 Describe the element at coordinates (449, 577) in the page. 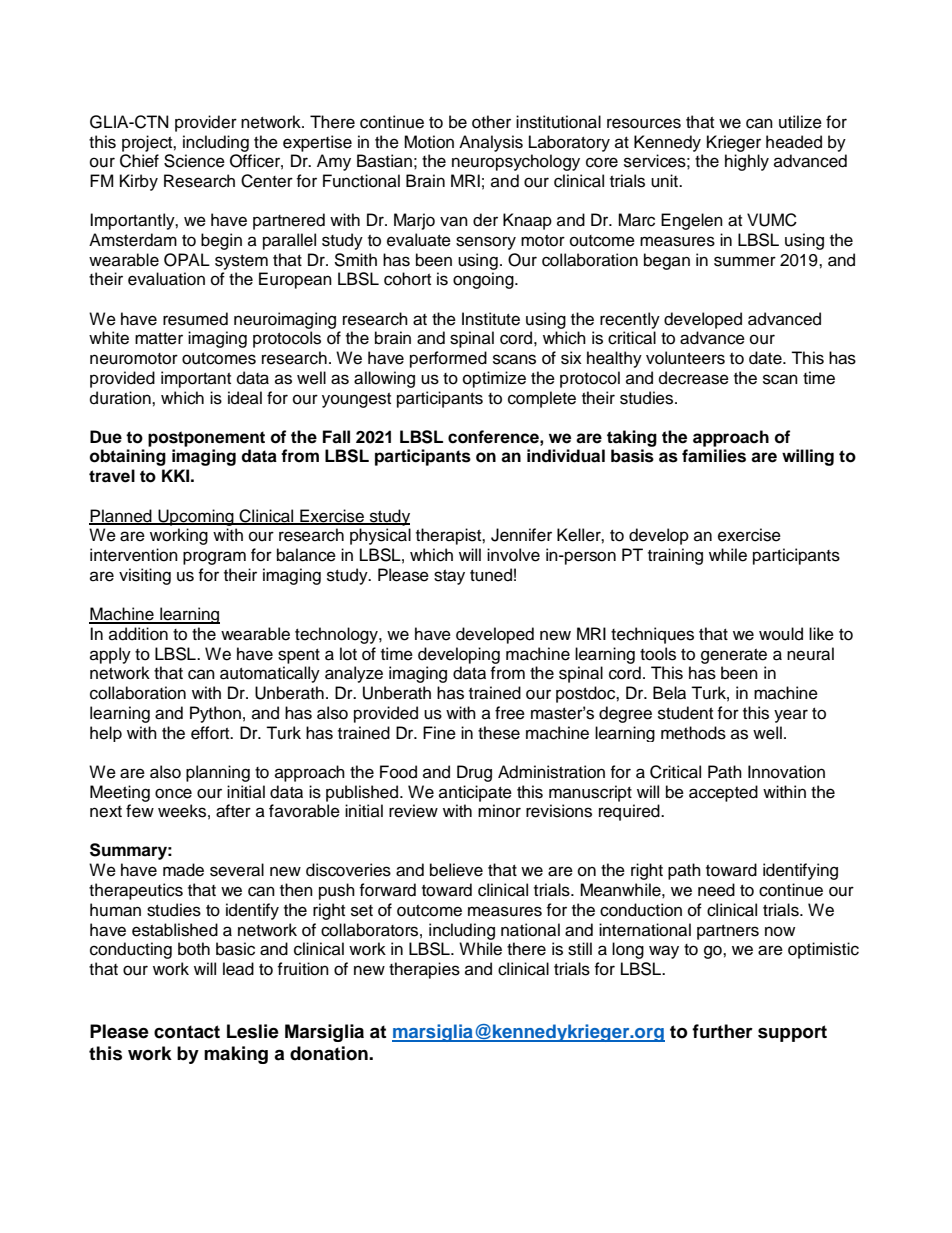

I see `stay` at that location.
